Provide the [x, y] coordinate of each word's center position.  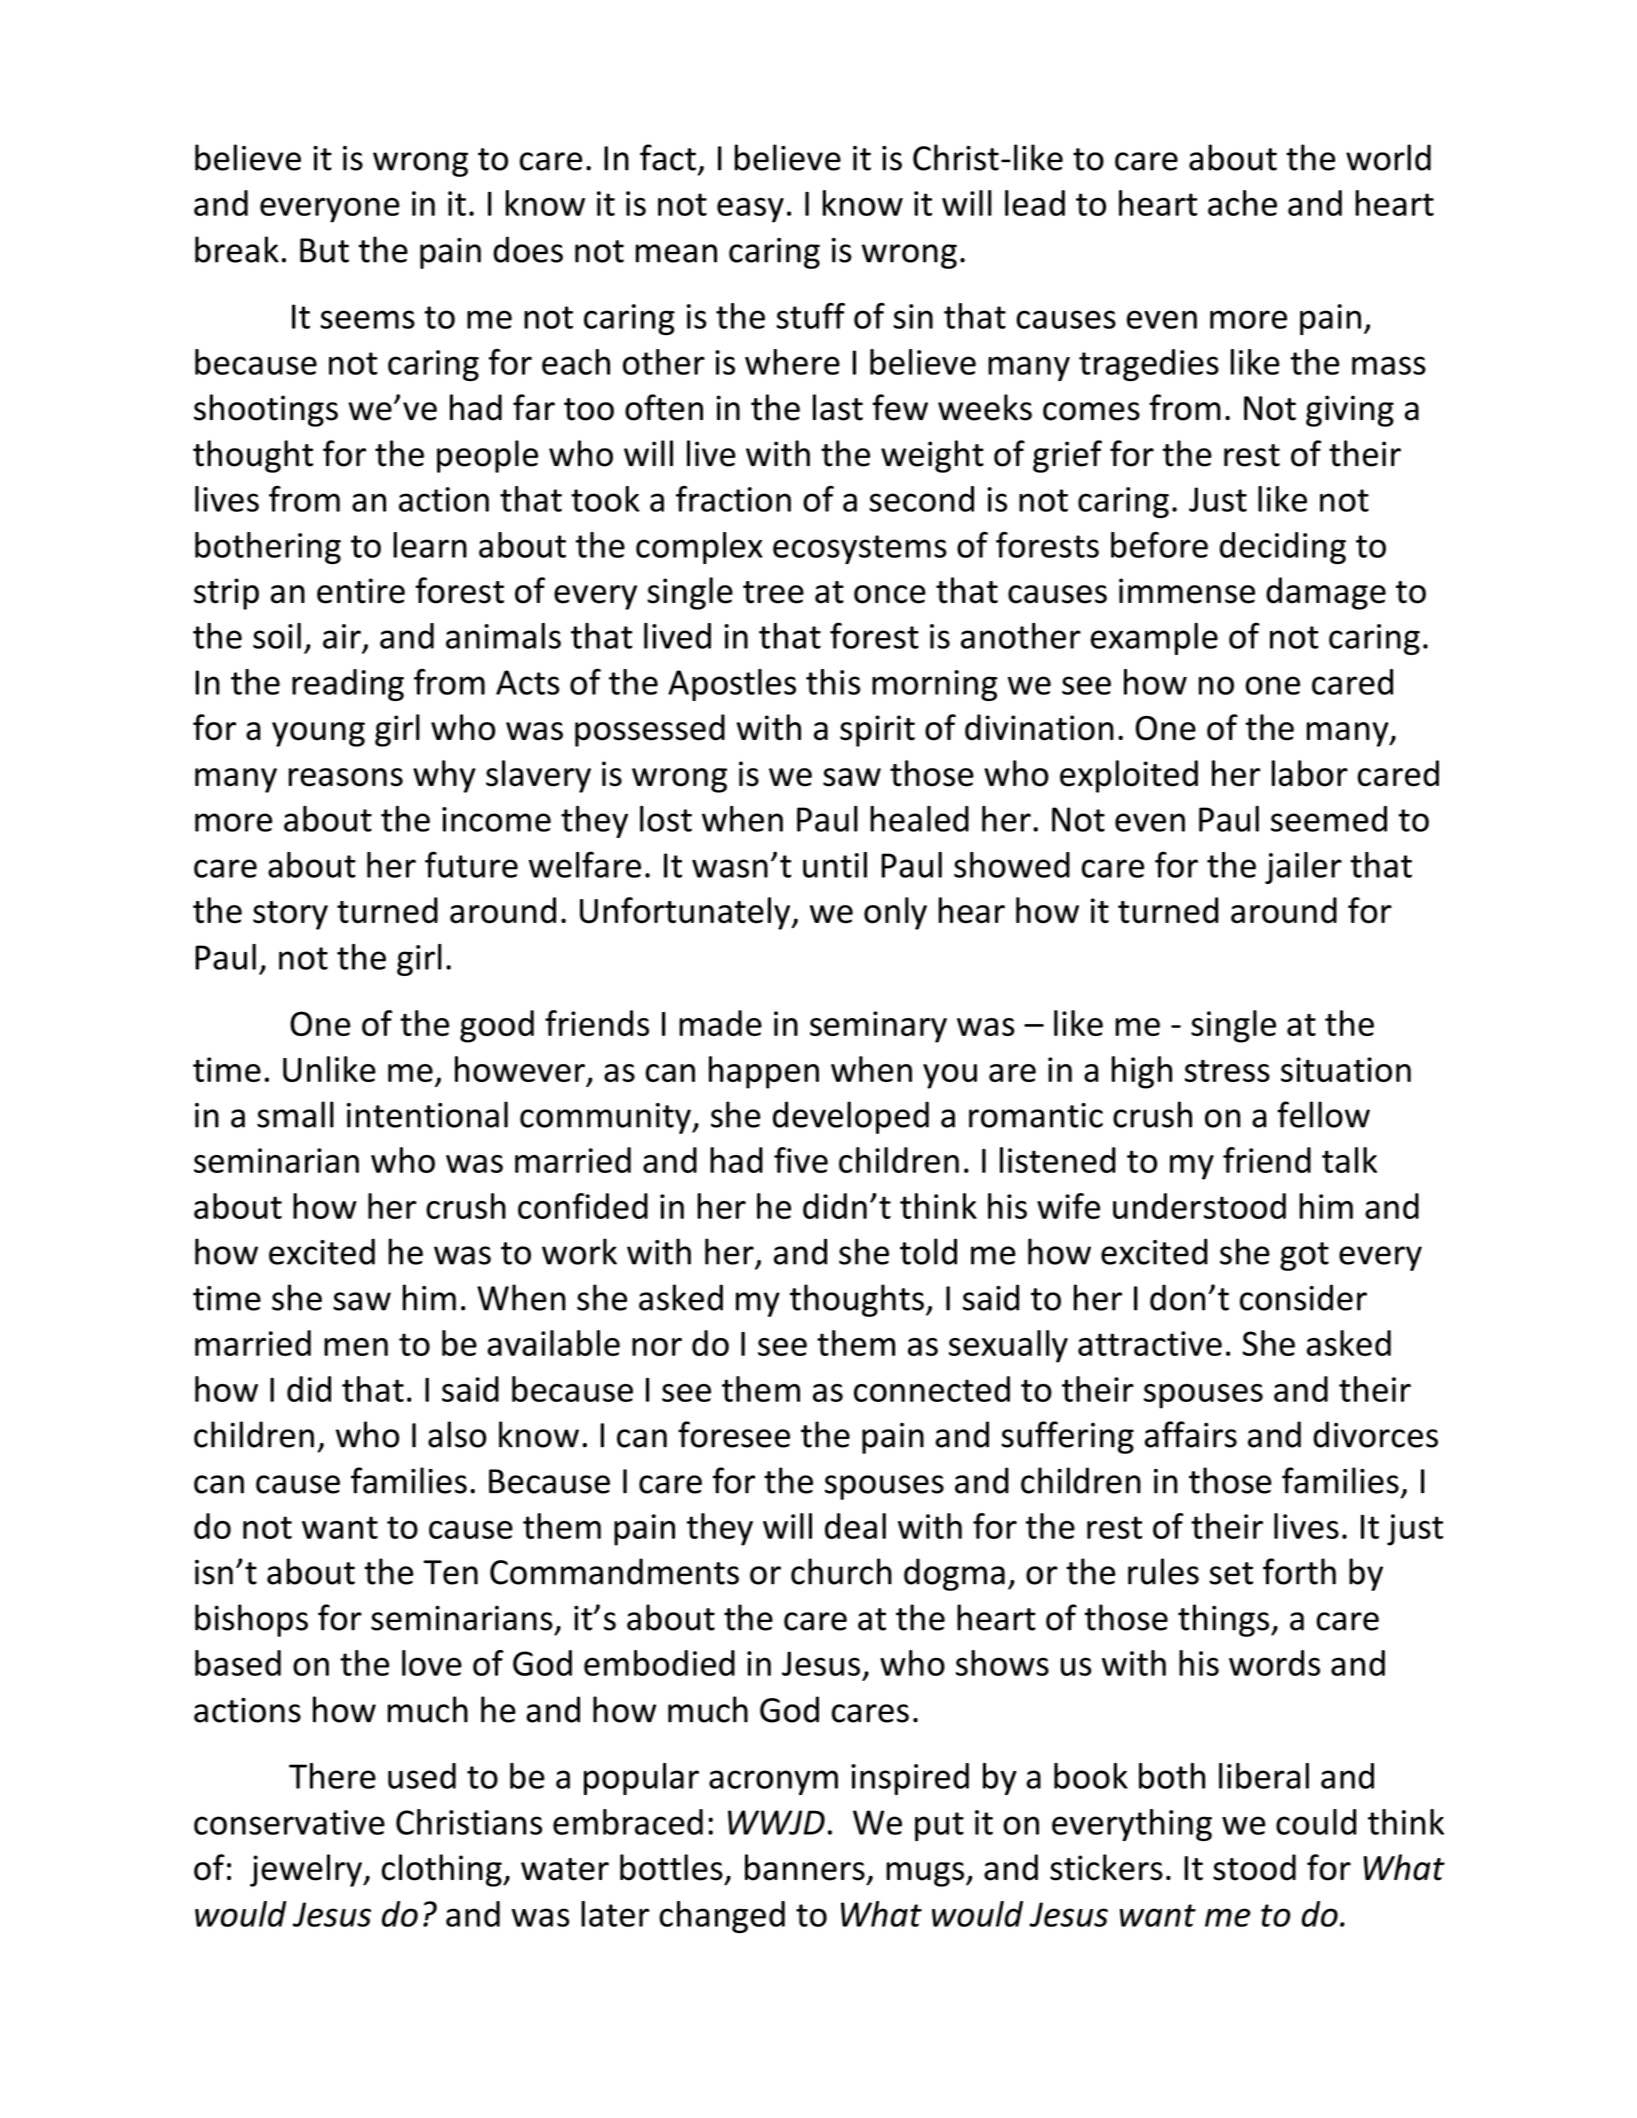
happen [764, 1072]
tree [773, 592]
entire [361, 591]
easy [750, 210]
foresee [734, 1434]
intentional [427, 1114]
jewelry [307, 1870]
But [324, 250]
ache [1242, 203]
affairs [1191, 1434]
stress [1227, 1071]
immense [1187, 591]
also [457, 1434]
